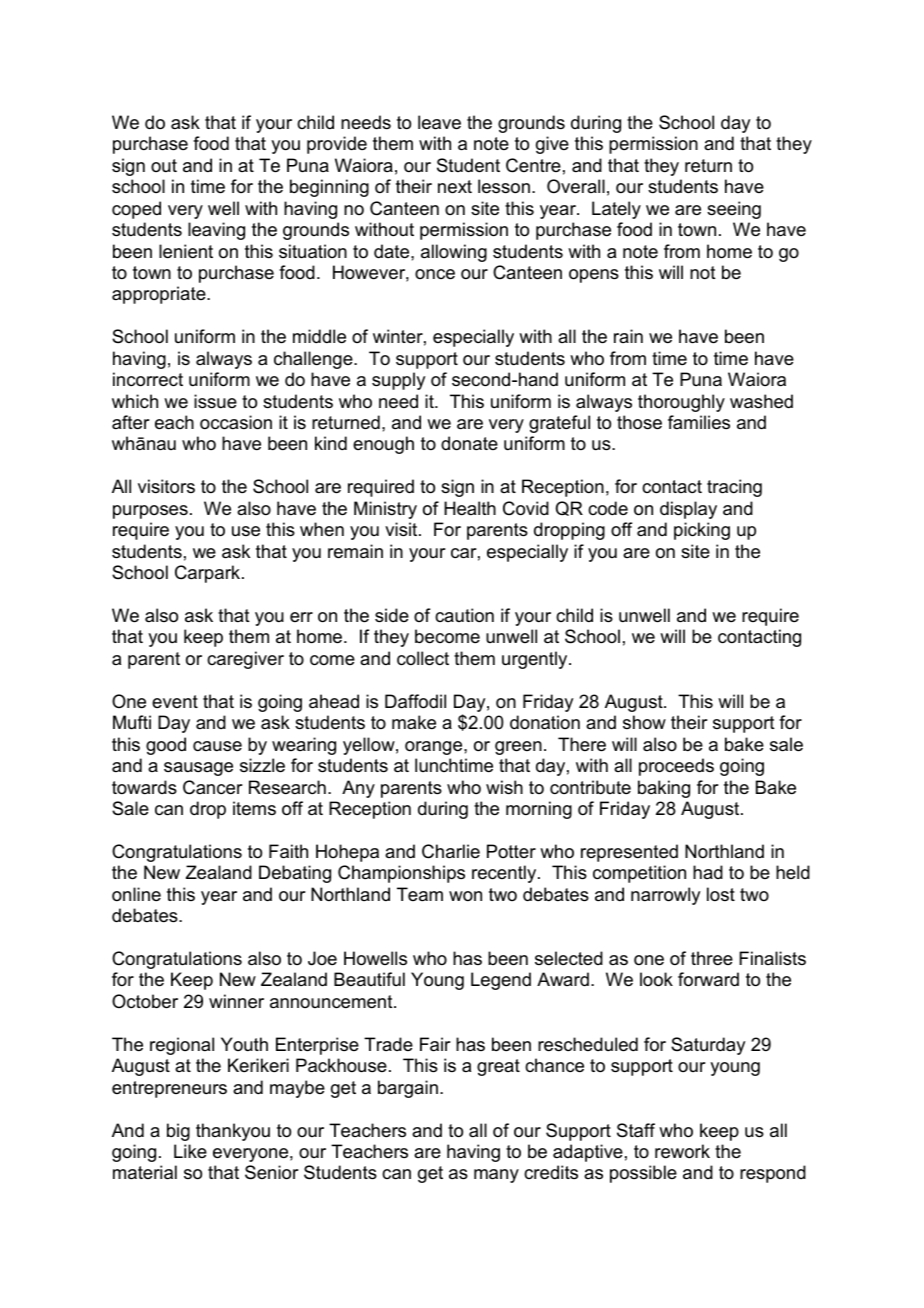  Describe the element at coordinates (734, 210) in the image. I see `seeing` at that location.
